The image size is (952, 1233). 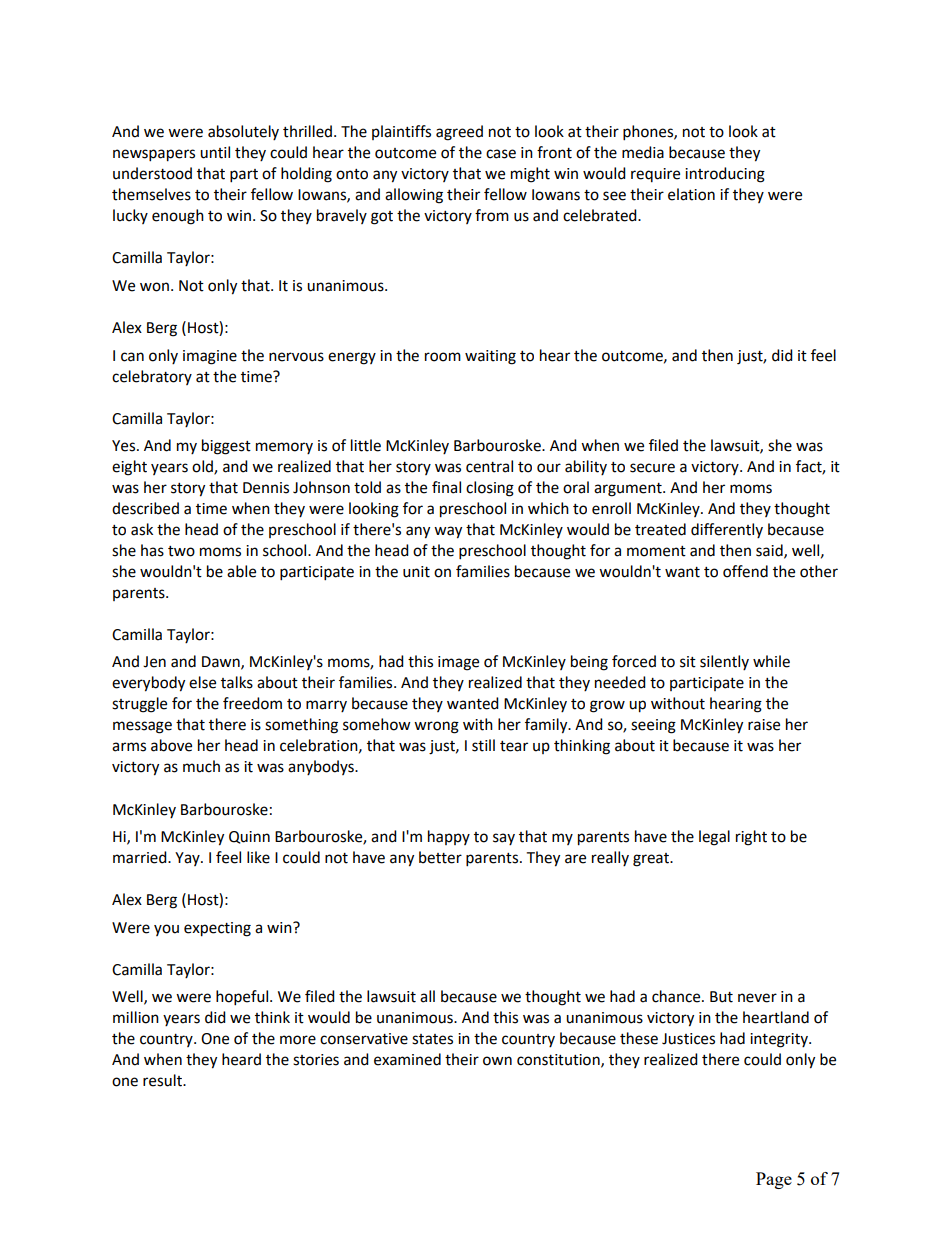 I want to click on Page, so click(x=774, y=1180).
